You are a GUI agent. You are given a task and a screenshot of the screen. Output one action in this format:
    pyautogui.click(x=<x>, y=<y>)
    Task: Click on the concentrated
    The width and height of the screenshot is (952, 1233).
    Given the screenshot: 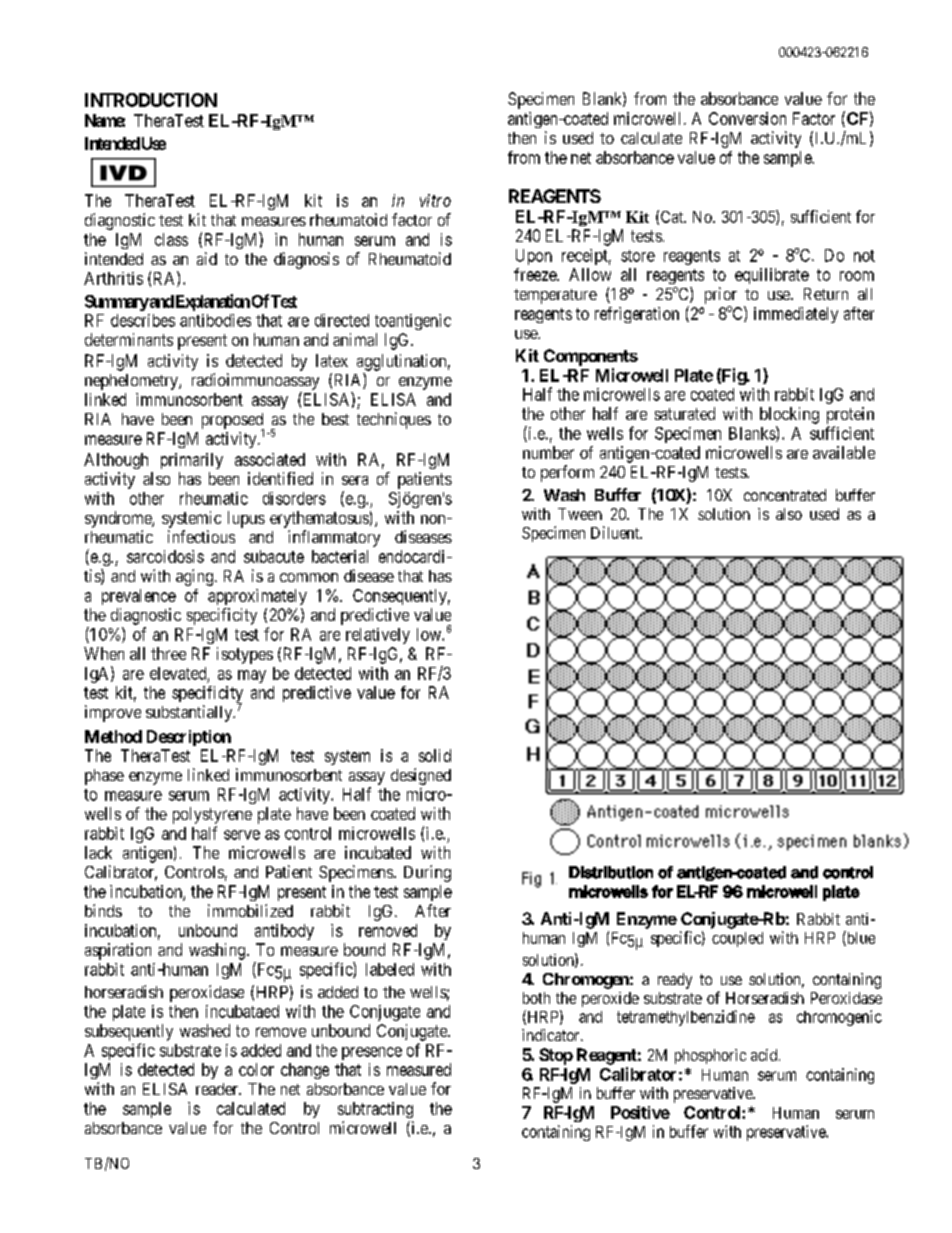 What is the action you would take?
    pyautogui.click(x=785, y=495)
